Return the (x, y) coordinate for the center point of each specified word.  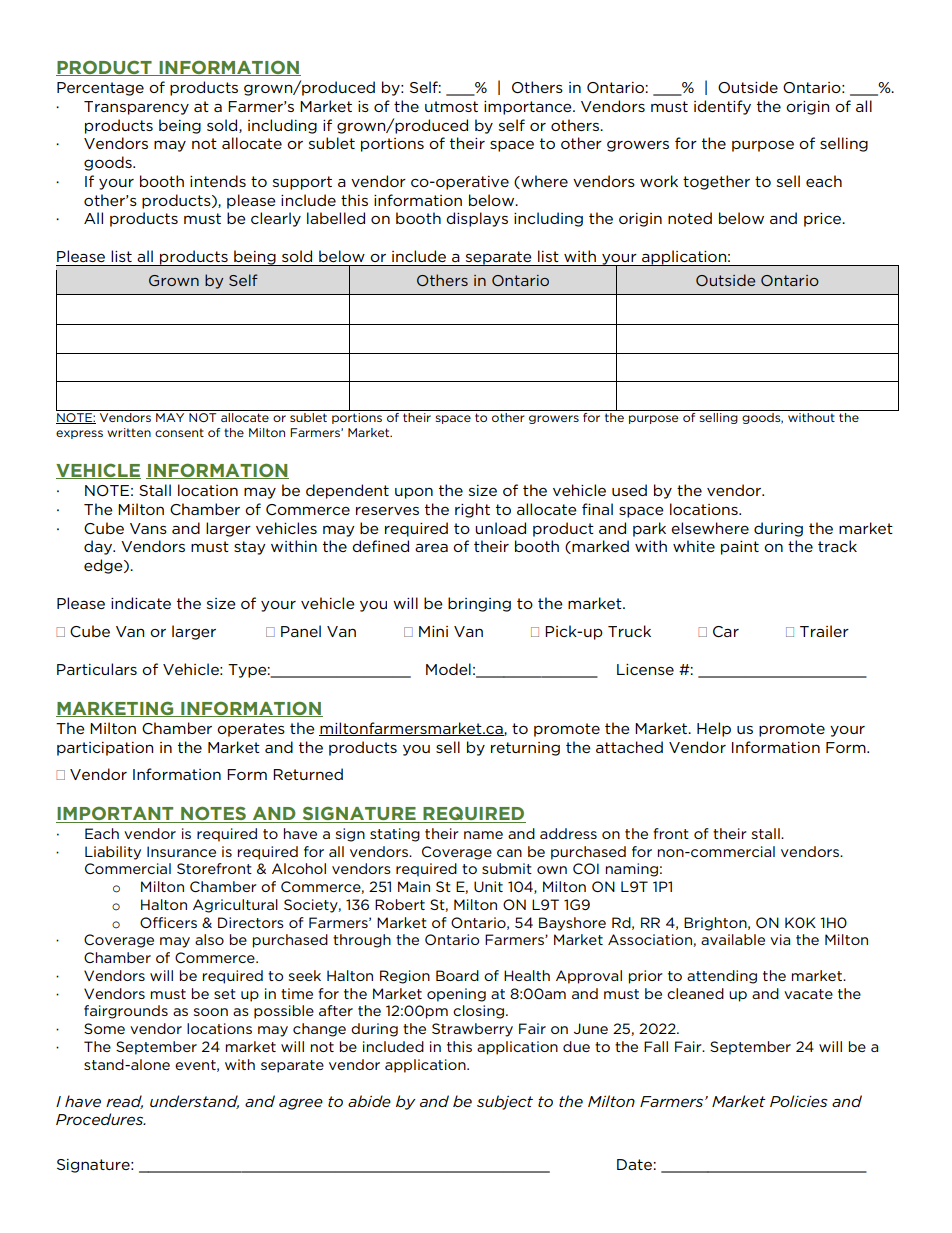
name (483, 835)
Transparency (136, 108)
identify (722, 107)
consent (179, 432)
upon (414, 493)
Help (714, 729)
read (124, 1102)
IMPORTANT (116, 815)
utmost (451, 106)
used (629, 490)
